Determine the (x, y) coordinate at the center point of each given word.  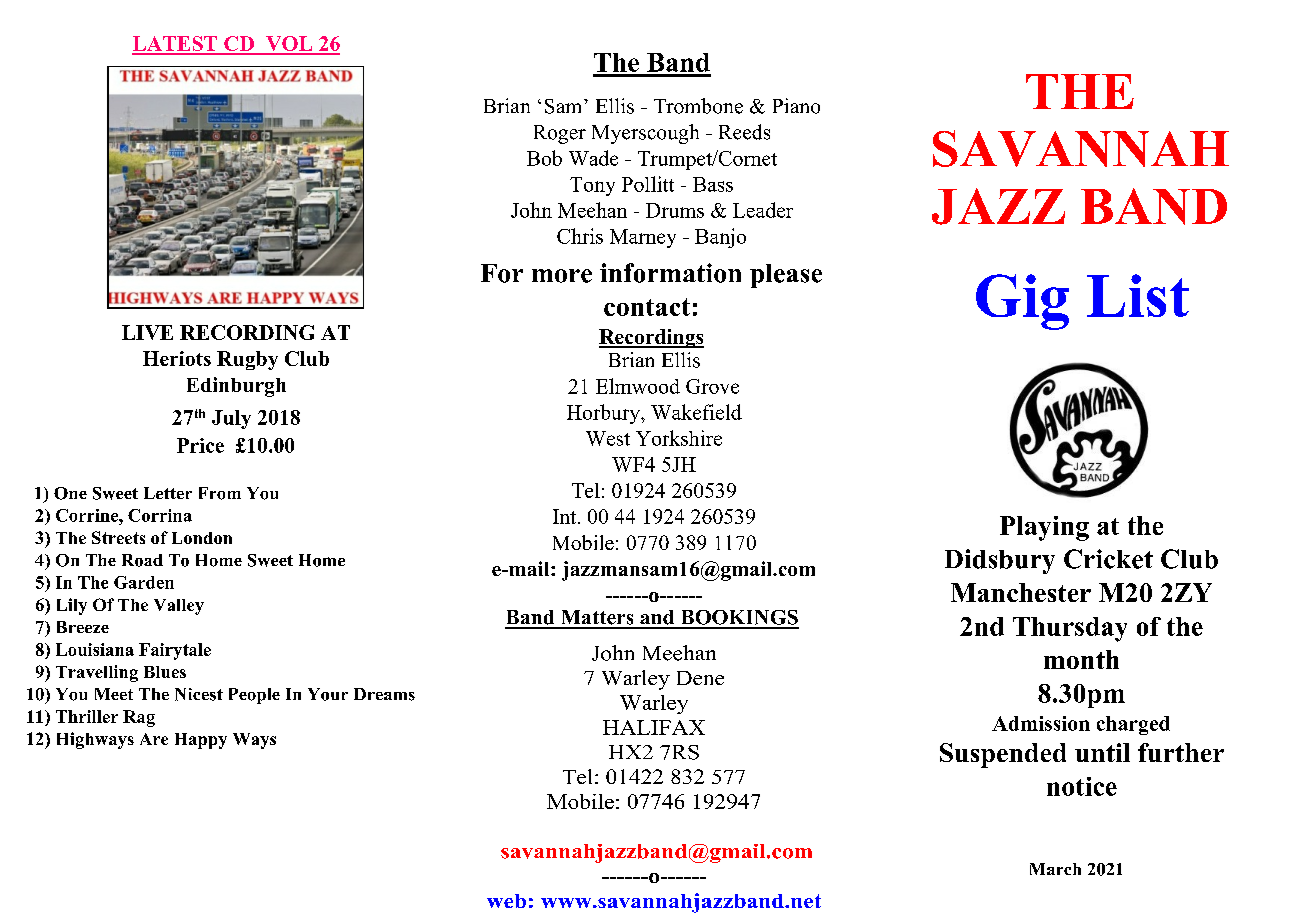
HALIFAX (654, 727)
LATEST (176, 45)
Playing (1044, 528)
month (1081, 659)
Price (200, 445)
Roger (560, 134)
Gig (1022, 302)
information (670, 273)
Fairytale (175, 651)
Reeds (744, 132)
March (1055, 869)
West (608, 438)
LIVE (147, 332)
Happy (201, 741)
